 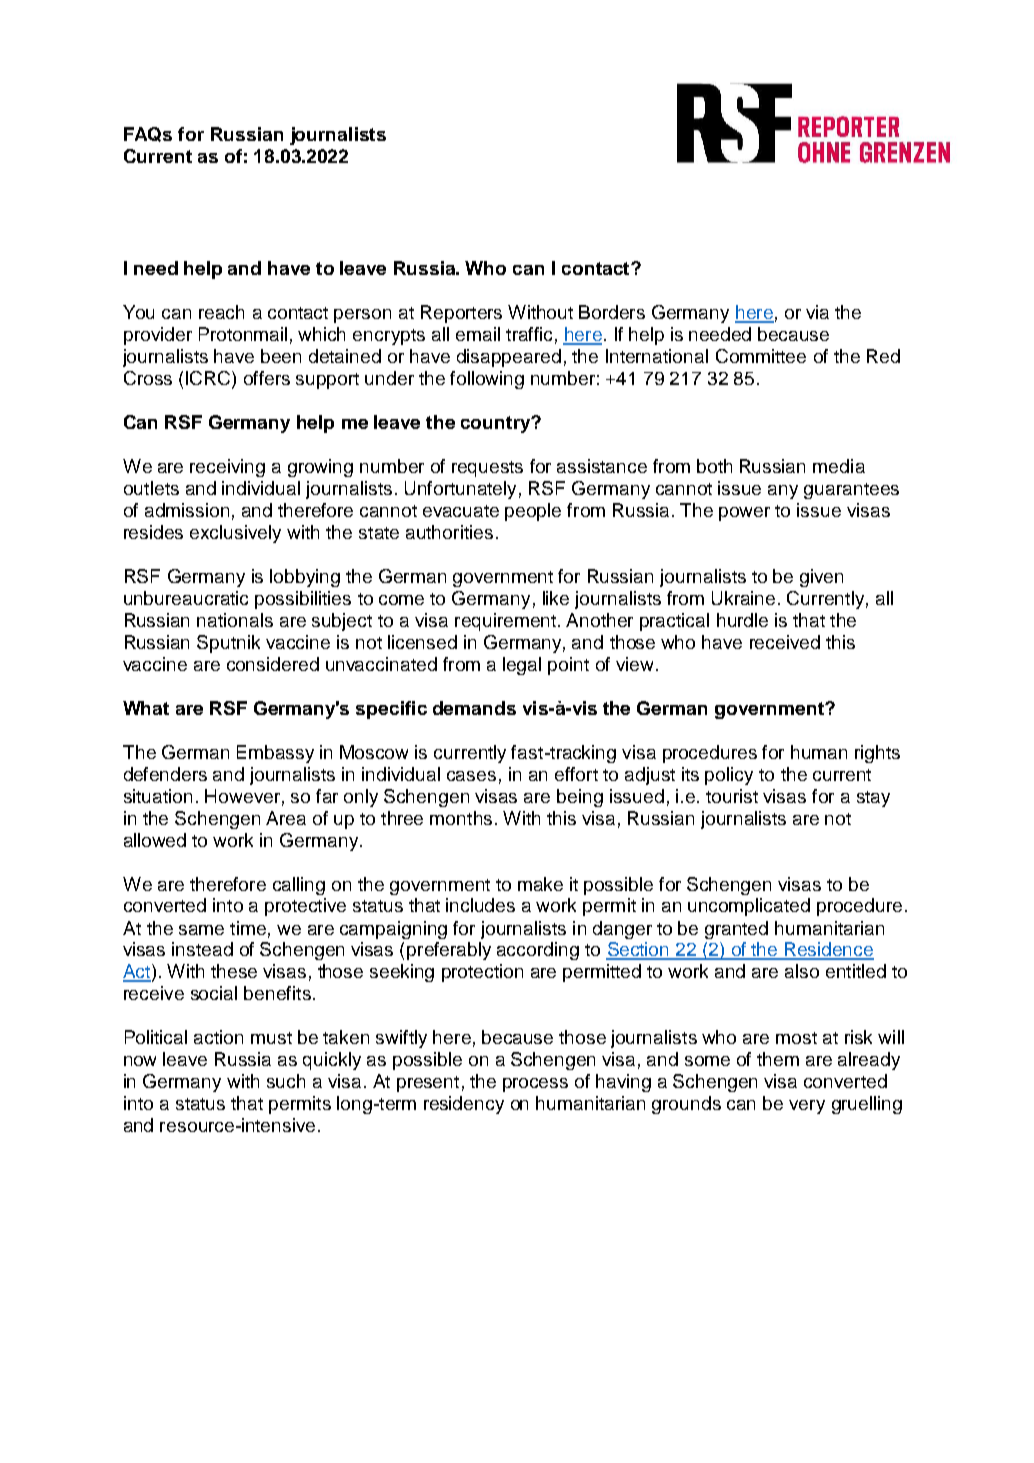 I want to click on traffic, so click(x=529, y=334).
